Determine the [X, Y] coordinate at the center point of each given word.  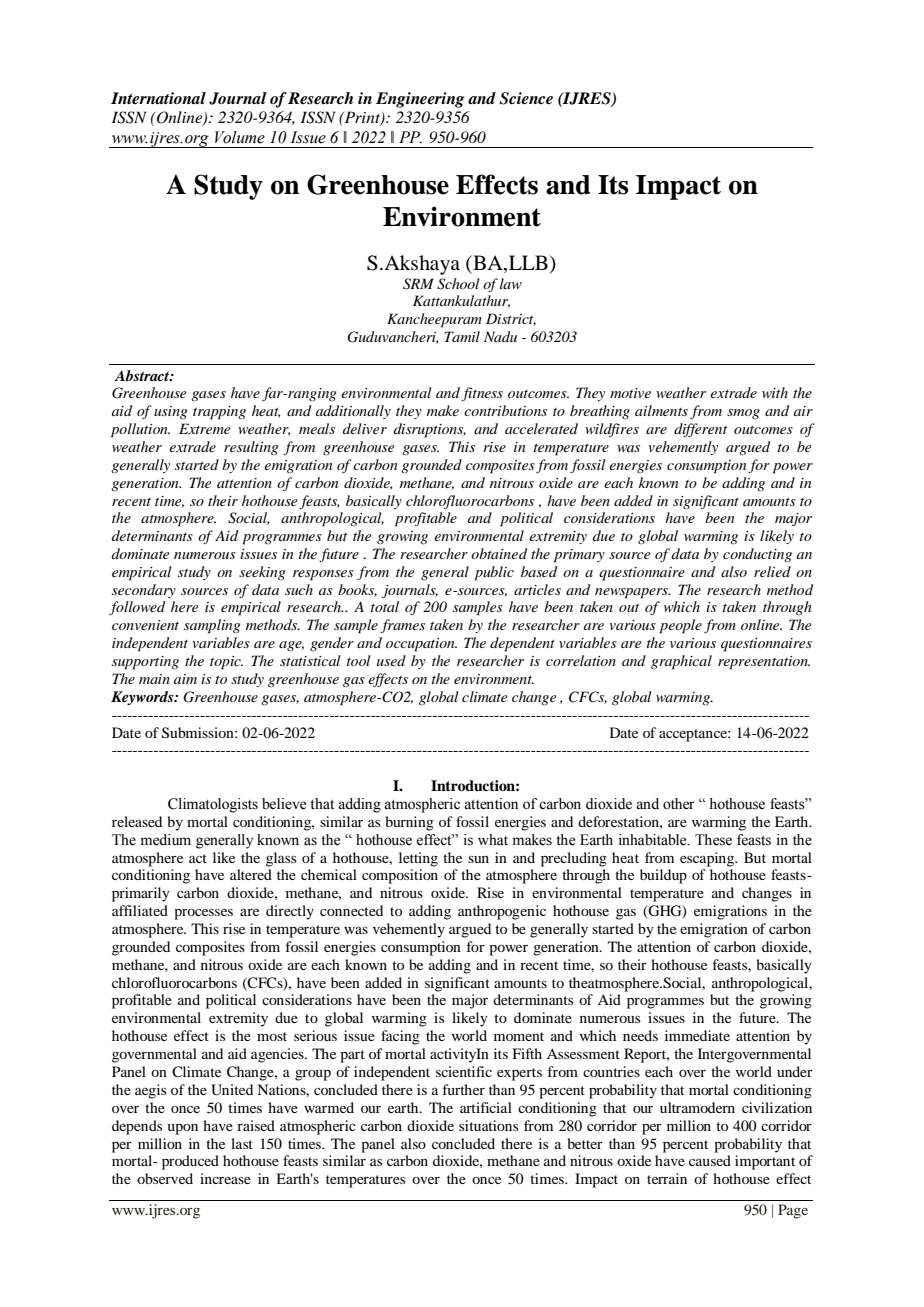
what [493, 839]
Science [526, 98]
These [713, 840]
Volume [240, 137]
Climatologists [213, 805]
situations [488, 1125]
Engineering [420, 100]
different [700, 430]
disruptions [430, 430]
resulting [251, 448]
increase [225, 1178]
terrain [667, 1178]
